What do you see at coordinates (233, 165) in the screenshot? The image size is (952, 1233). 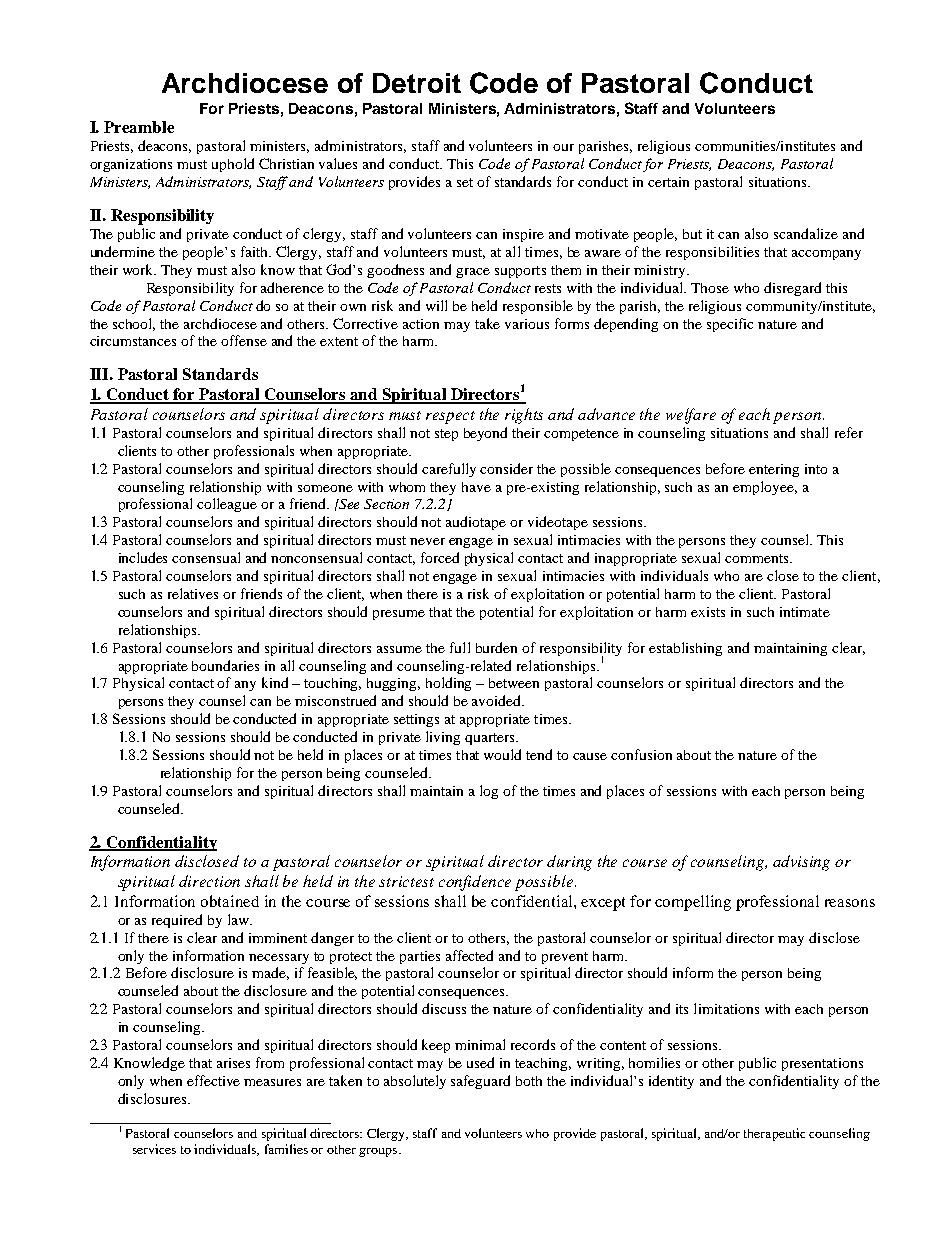 I see `uphold` at bounding box center [233, 165].
